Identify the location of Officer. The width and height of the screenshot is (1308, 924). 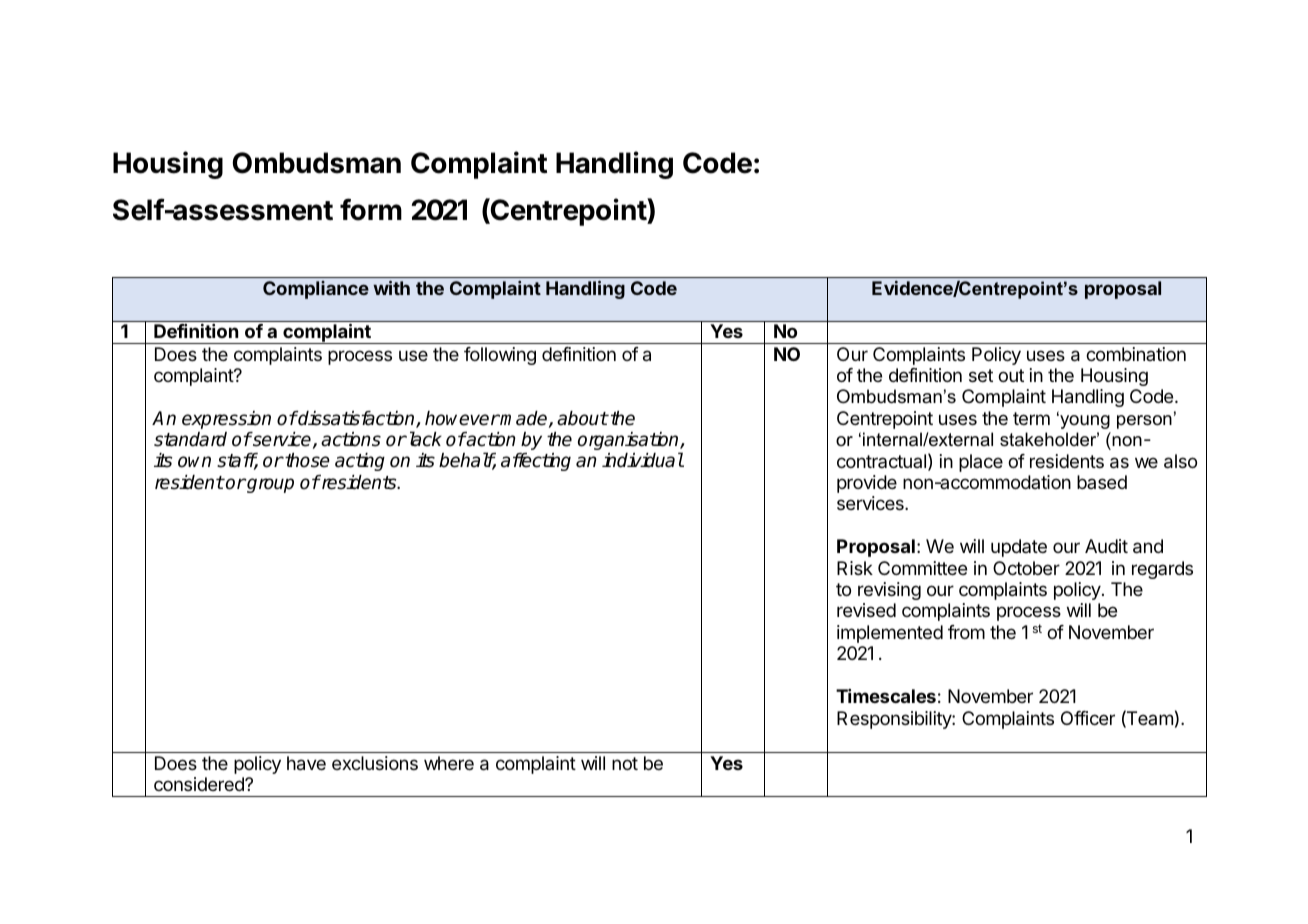
(1088, 718).
